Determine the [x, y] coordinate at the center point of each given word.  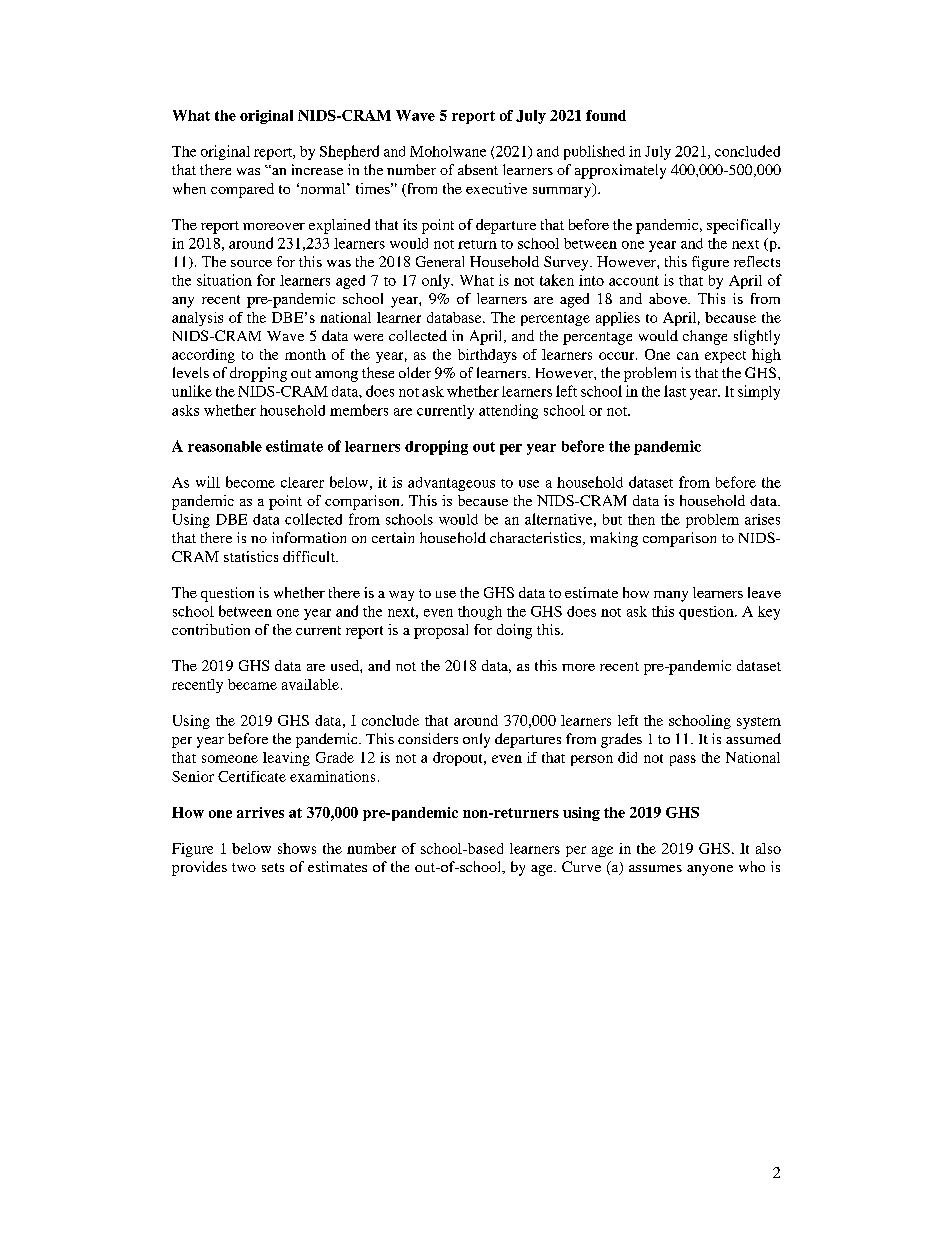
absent [478, 169]
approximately [620, 171]
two [244, 867]
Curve [581, 866]
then [641, 519]
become [250, 482]
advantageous [451, 484]
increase [317, 169]
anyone [710, 870]
